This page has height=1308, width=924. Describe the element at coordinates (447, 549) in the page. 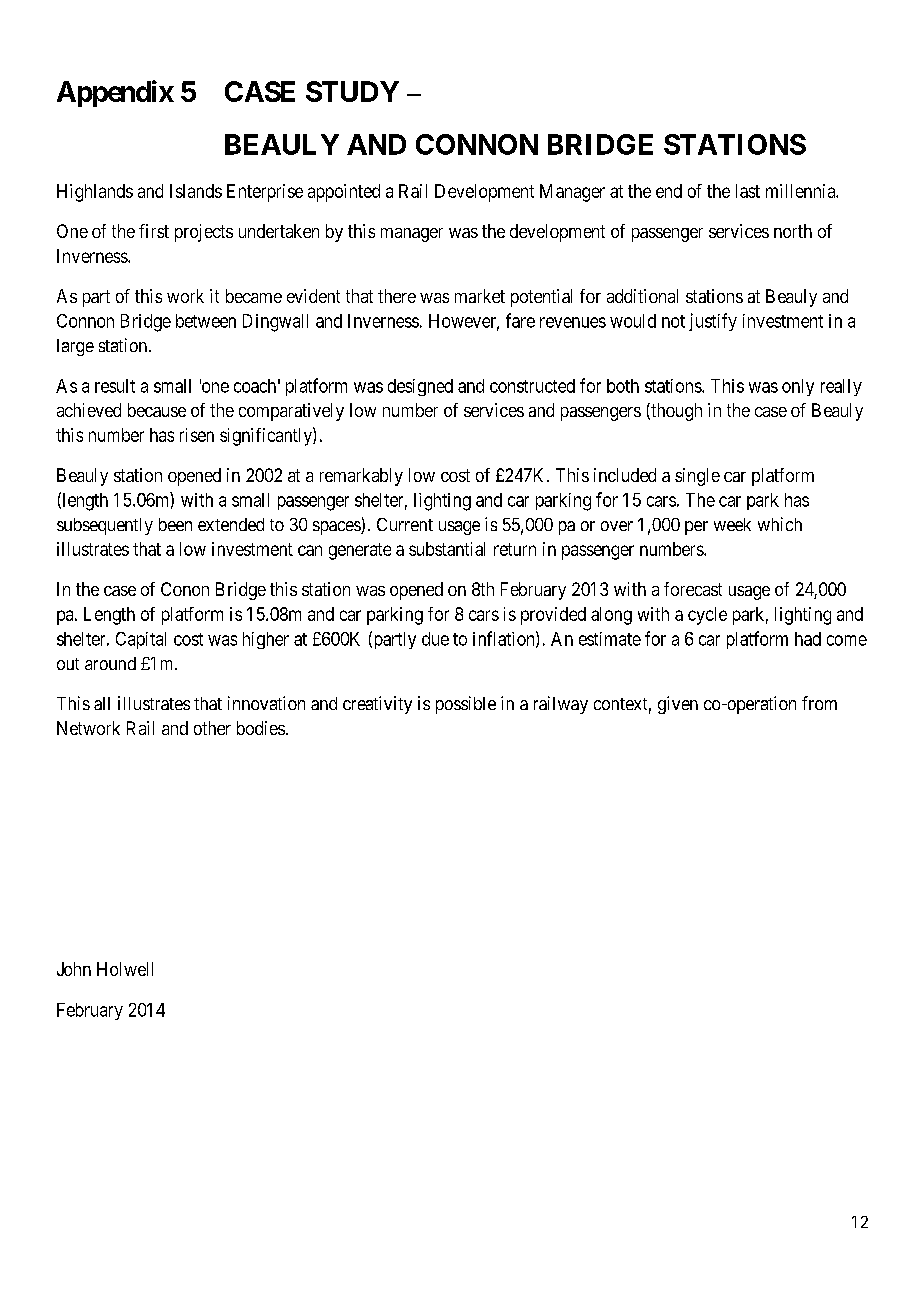

I see `substantial` at that location.
